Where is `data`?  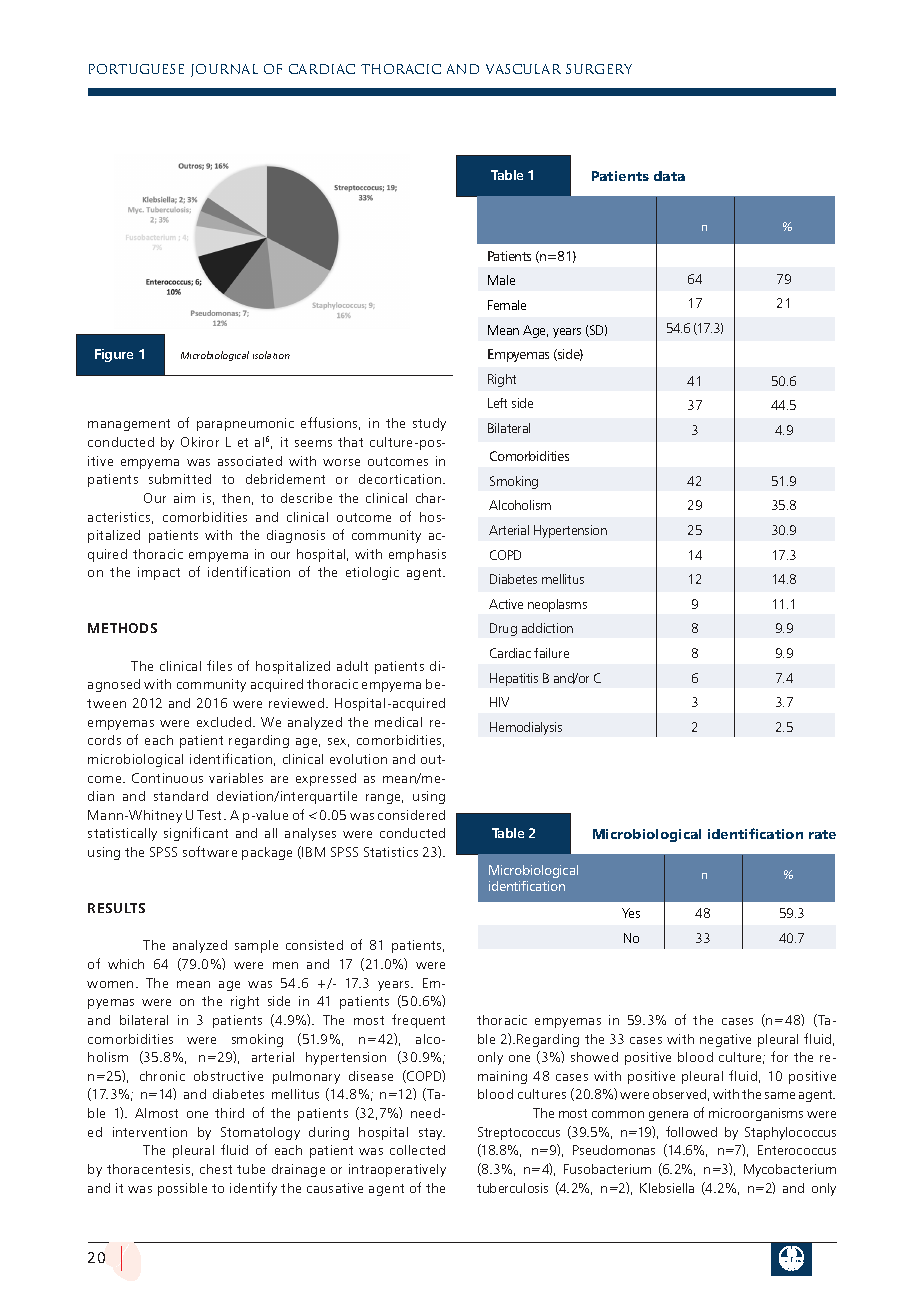 data is located at coordinates (669, 176).
